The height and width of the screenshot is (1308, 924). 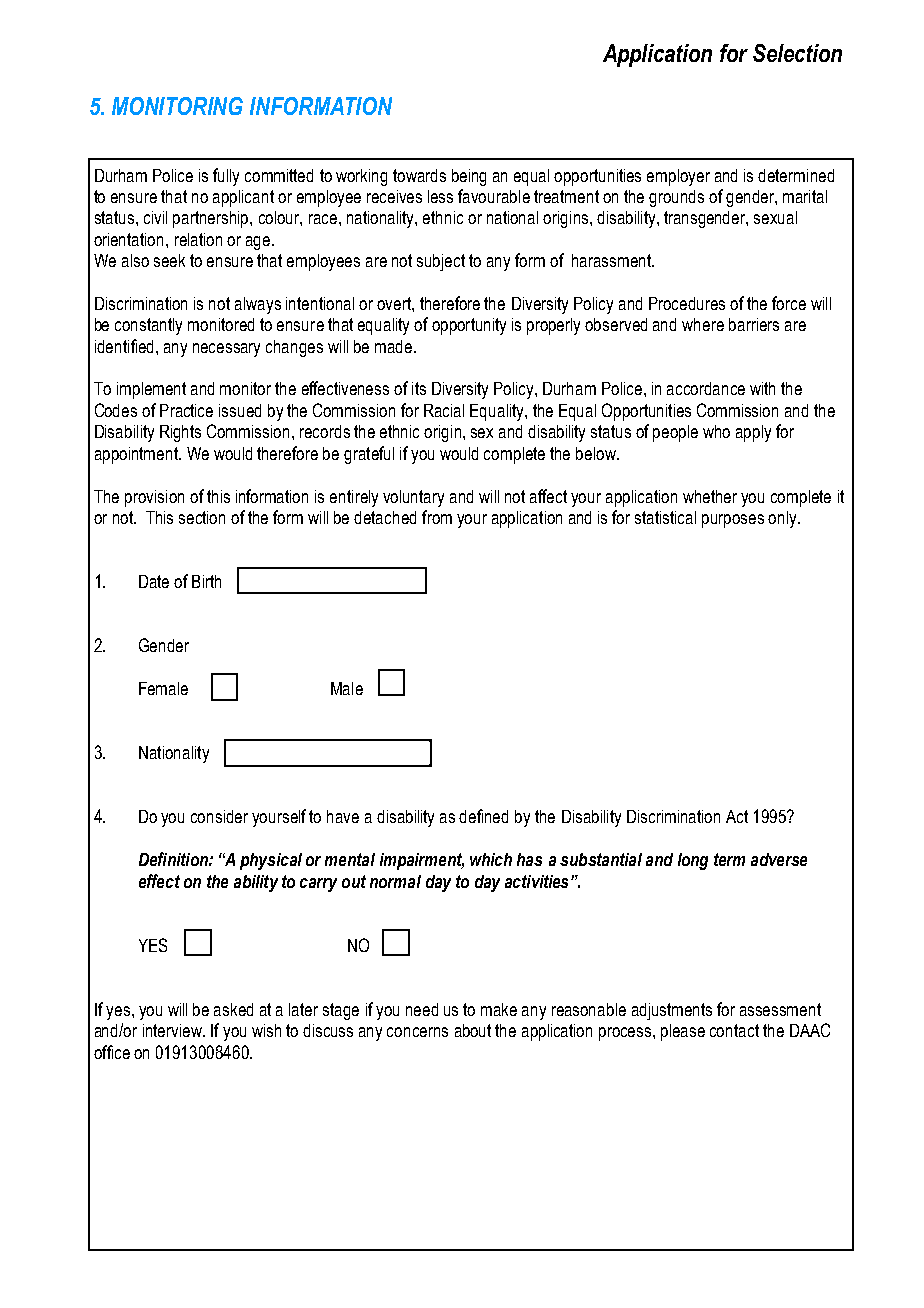 I want to click on being, so click(x=469, y=177).
